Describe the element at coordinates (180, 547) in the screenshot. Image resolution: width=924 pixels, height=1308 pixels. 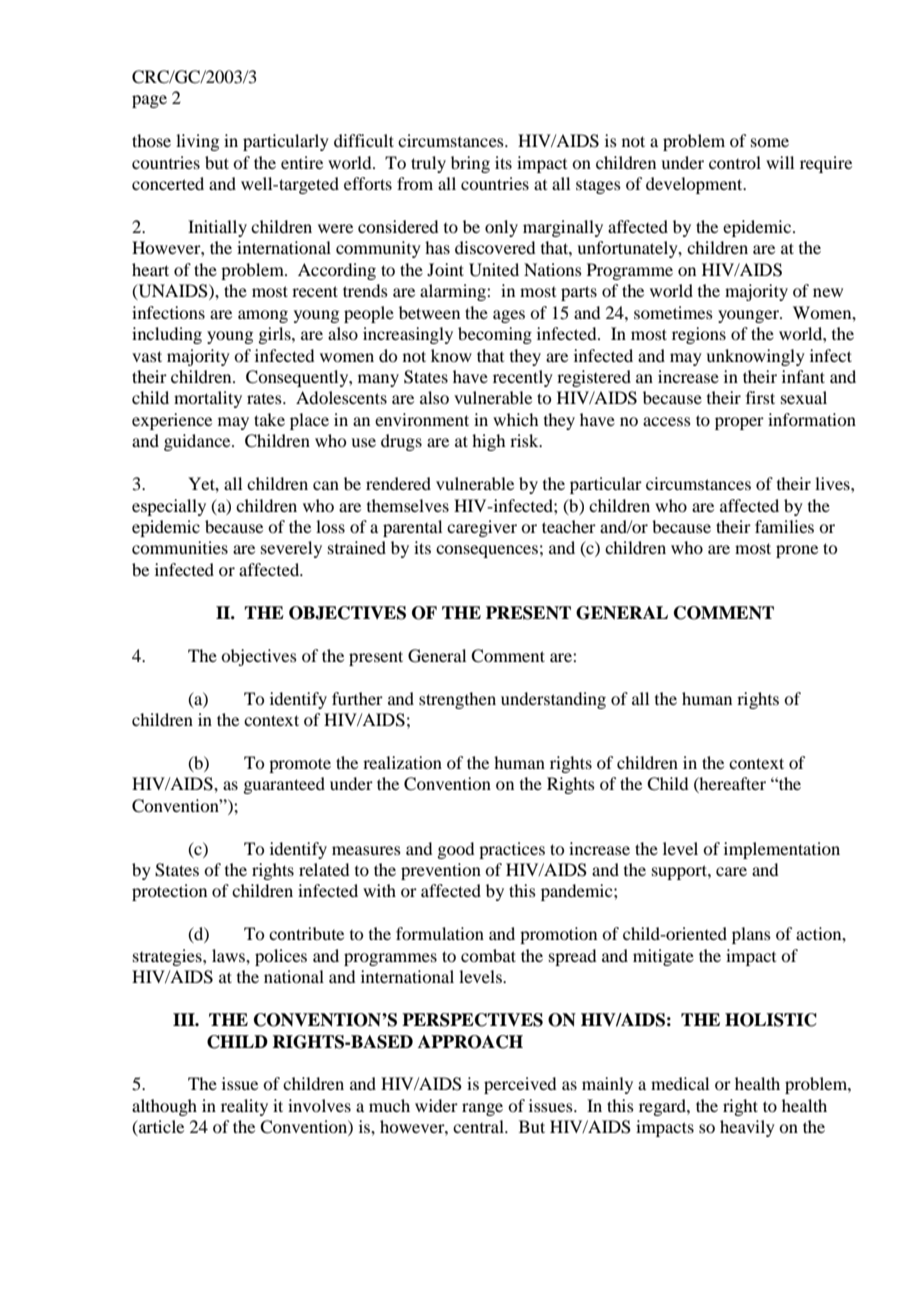
I see `communities` at that location.
